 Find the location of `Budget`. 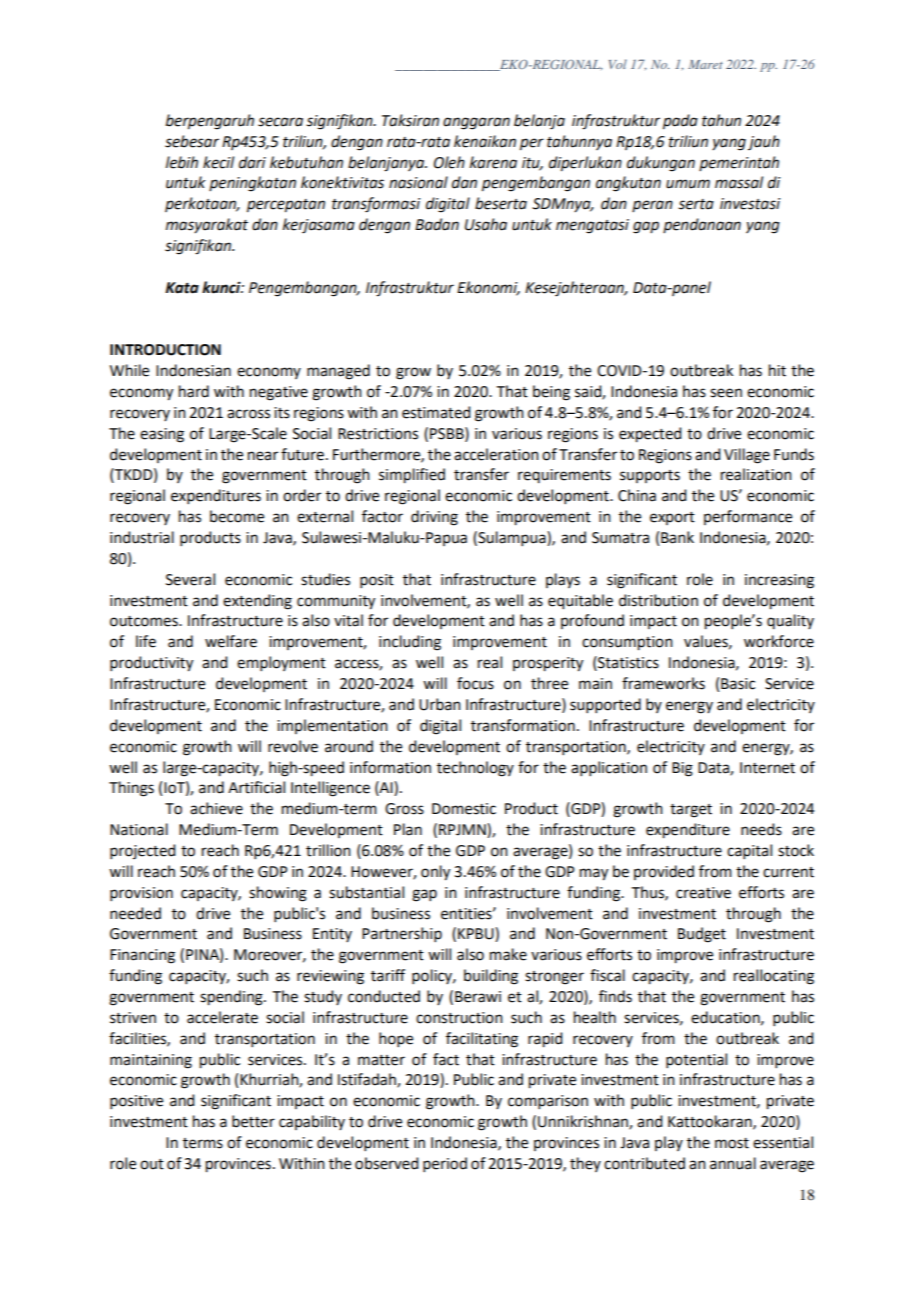

Budget is located at coordinates (702, 935).
